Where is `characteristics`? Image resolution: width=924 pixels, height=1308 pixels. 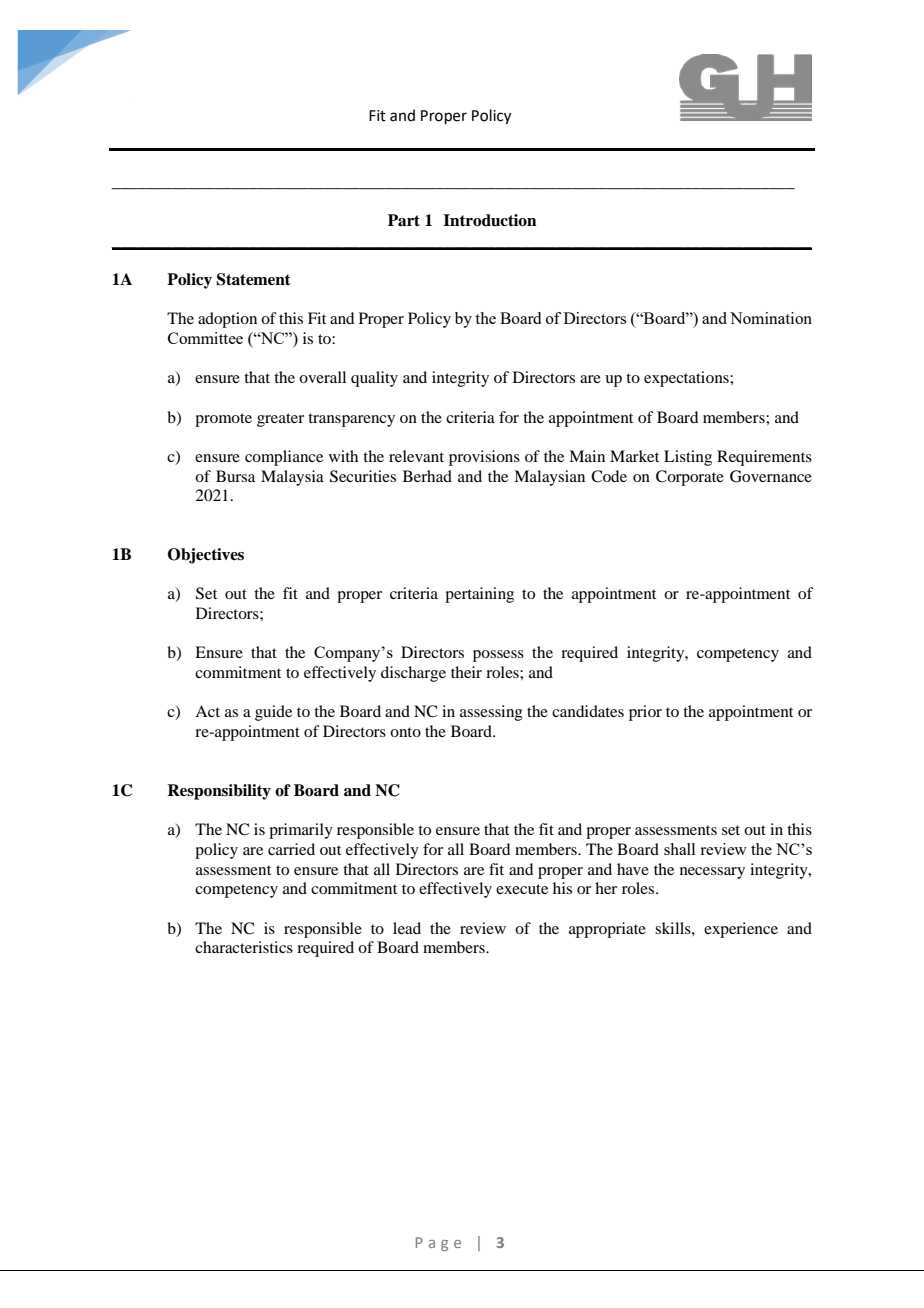
characteristics is located at coordinates (244, 947).
